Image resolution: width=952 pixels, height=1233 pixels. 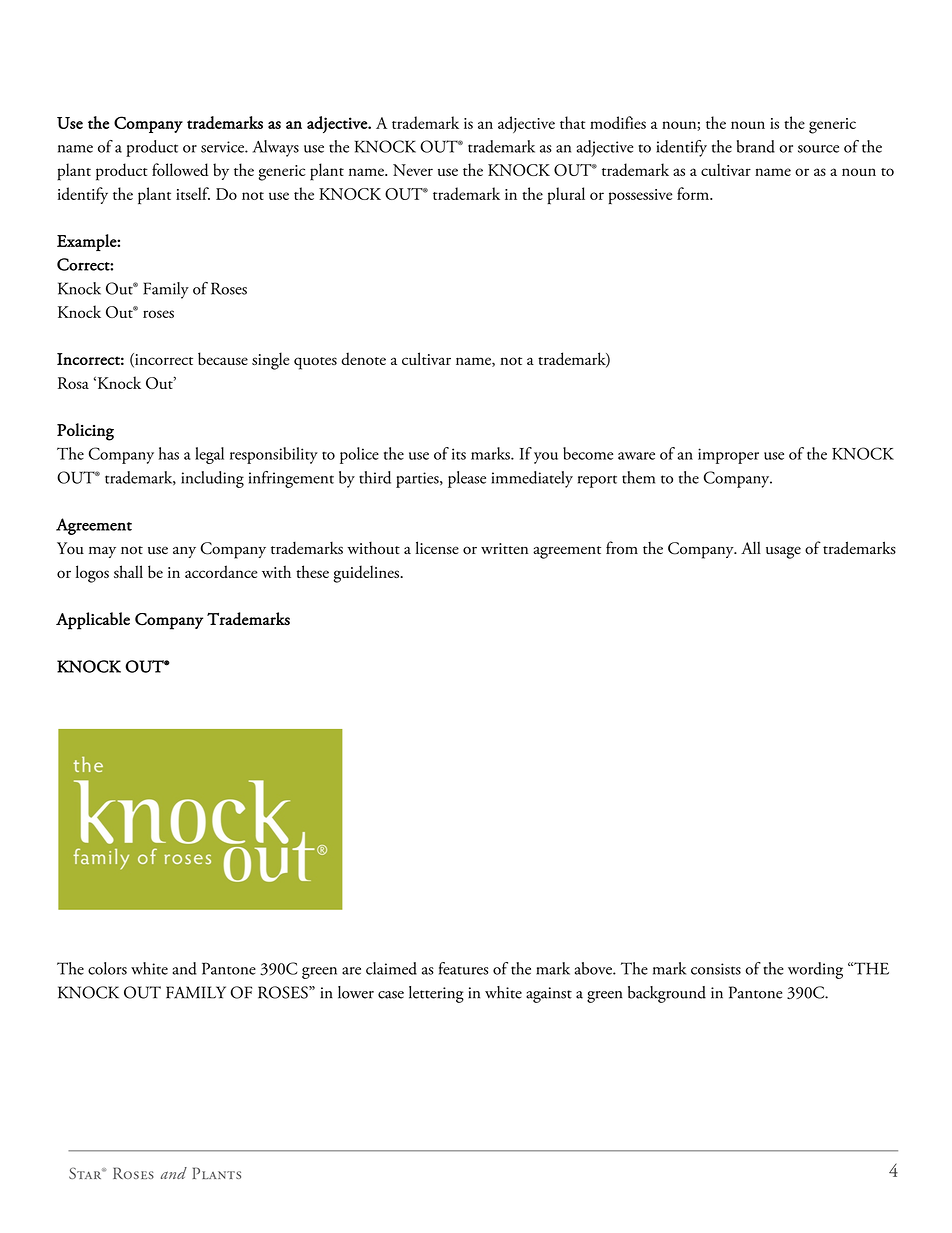 What do you see at coordinates (728, 456) in the screenshot?
I see `improper` at bounding box center [728, 456].
